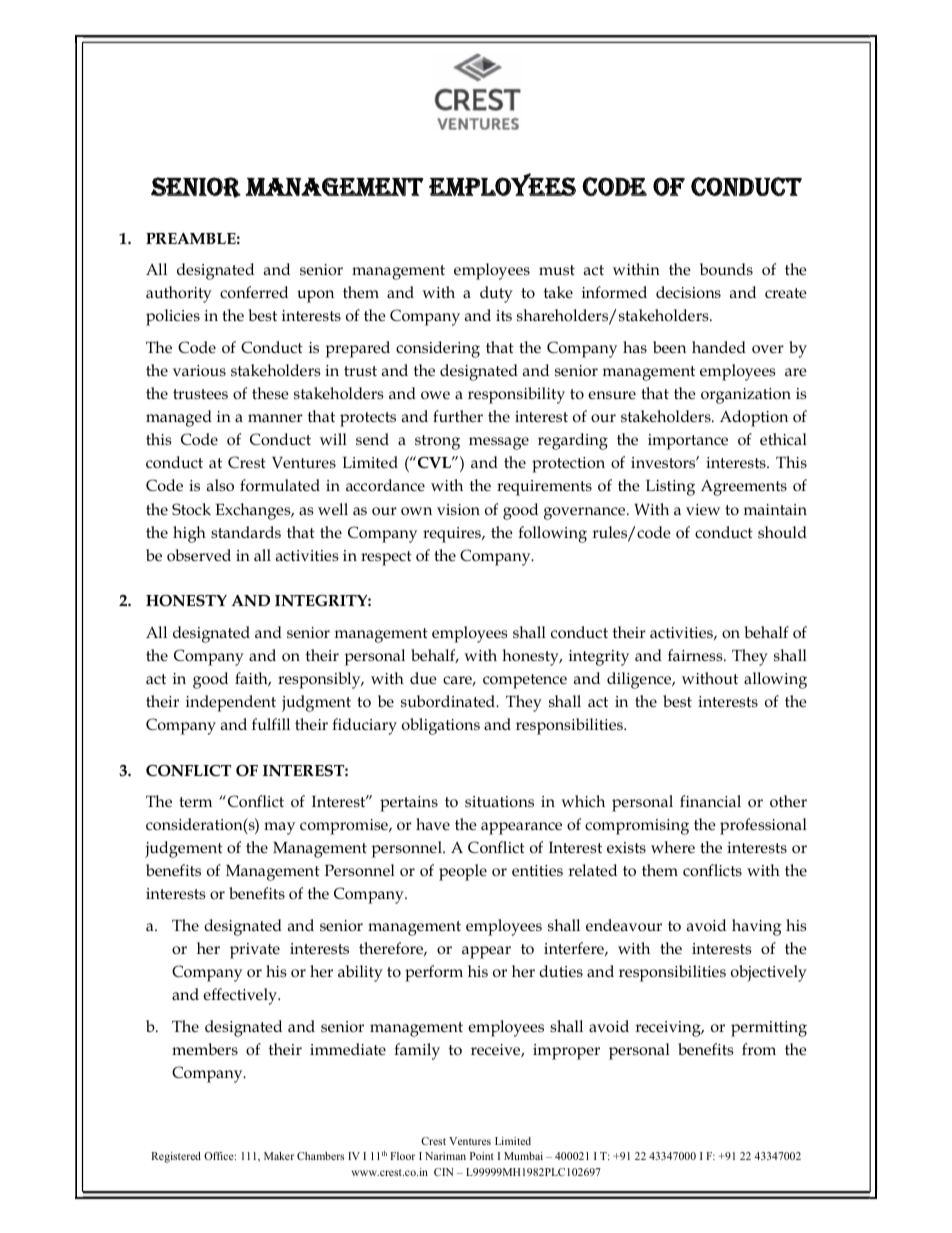 The height and width of the screenshot is (1233, 952). What do you see at coordinates (757, 927) in the screenshot?
I see `having` at bounding box center [757, 927].
